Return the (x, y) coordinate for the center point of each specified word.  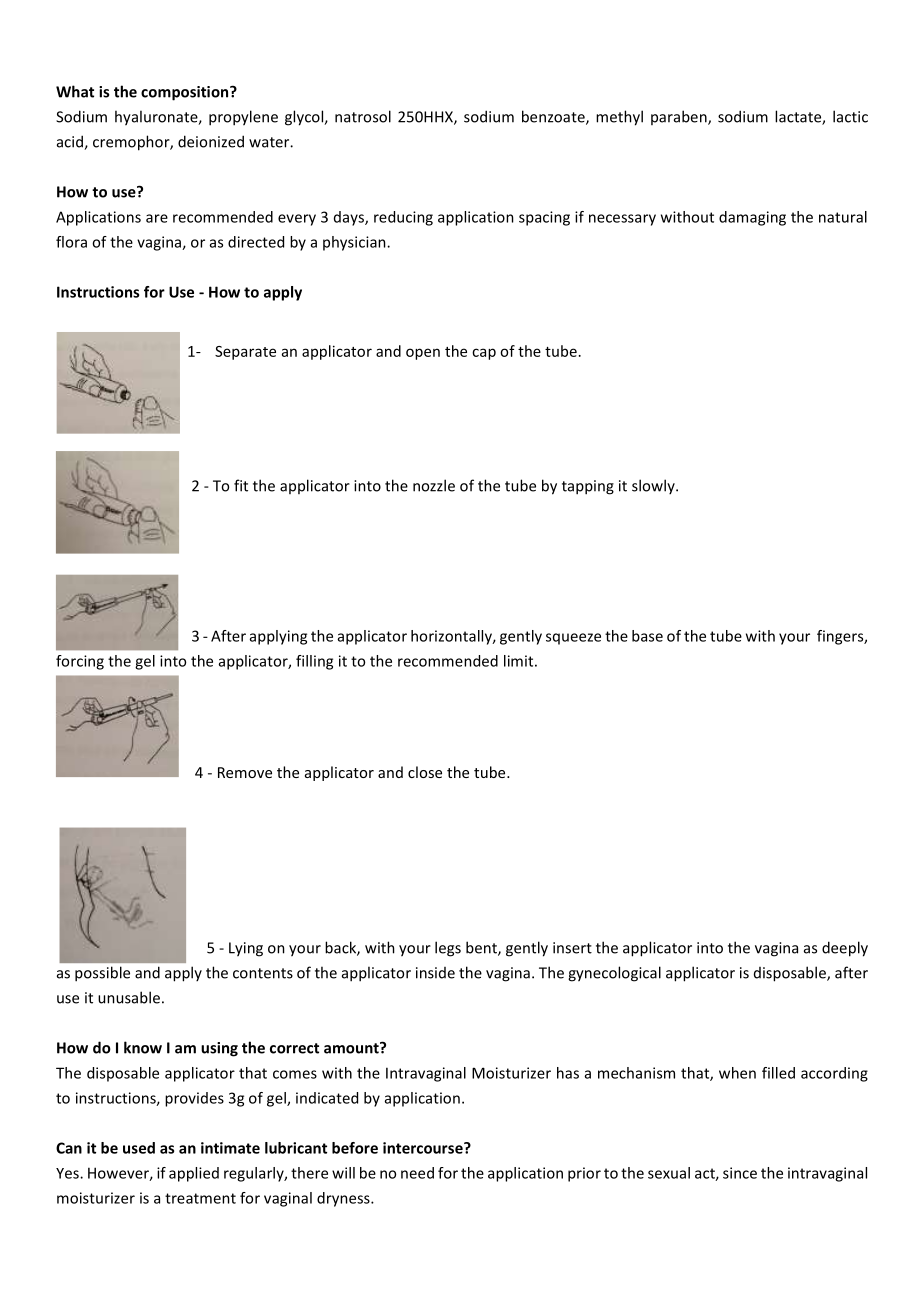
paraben (680, 117)
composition (186, 93)
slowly (654, 486)
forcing (80, 662)
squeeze (573, 639)
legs (448, 949)
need (417, 1173)
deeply (845, 949)
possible (102, 973)
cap (484, 354)
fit (241, 485)
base (647, 636)
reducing (403, 218)
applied (194, 1174)
